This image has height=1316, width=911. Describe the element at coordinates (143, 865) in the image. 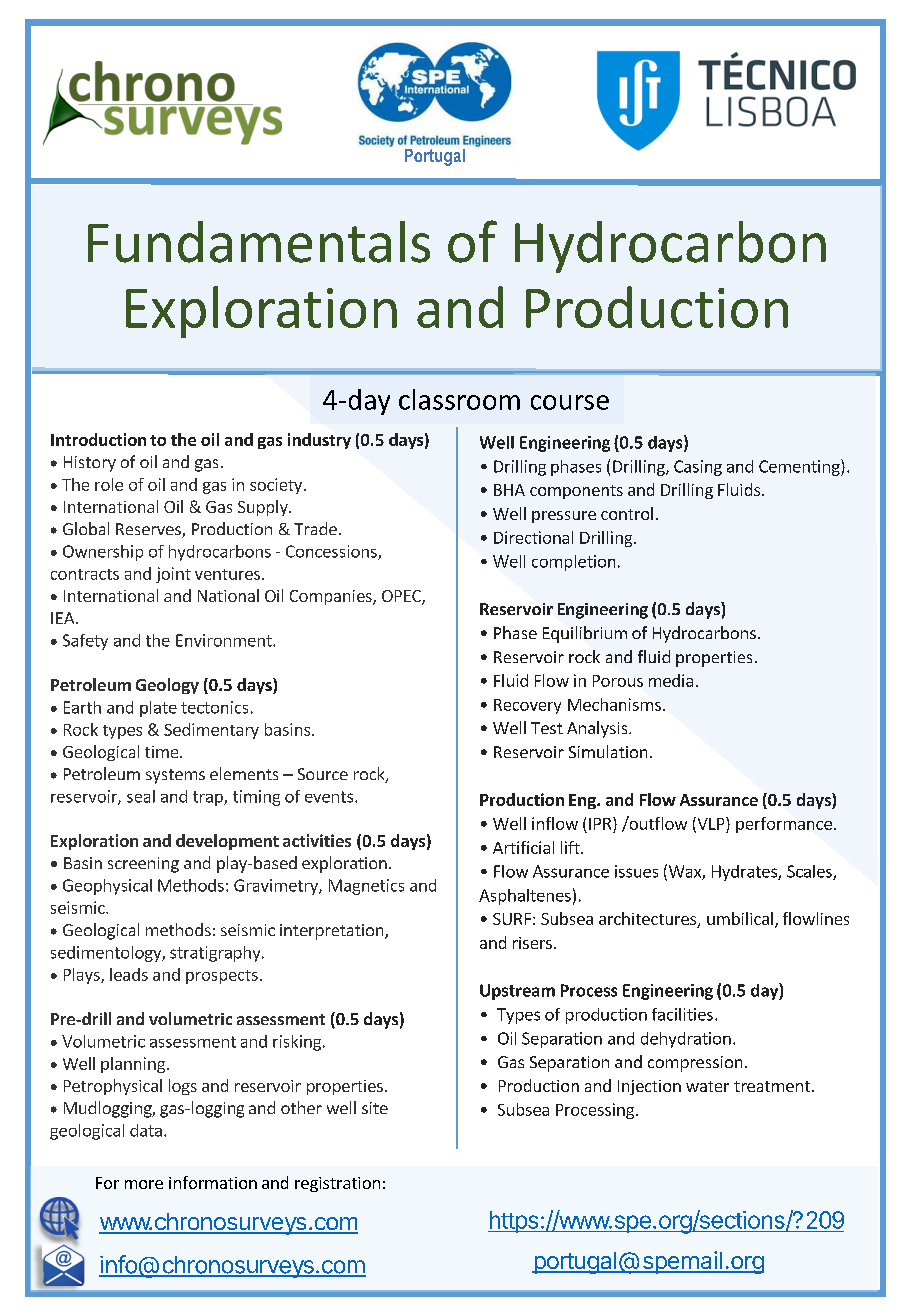

I see `screening` at that location.
